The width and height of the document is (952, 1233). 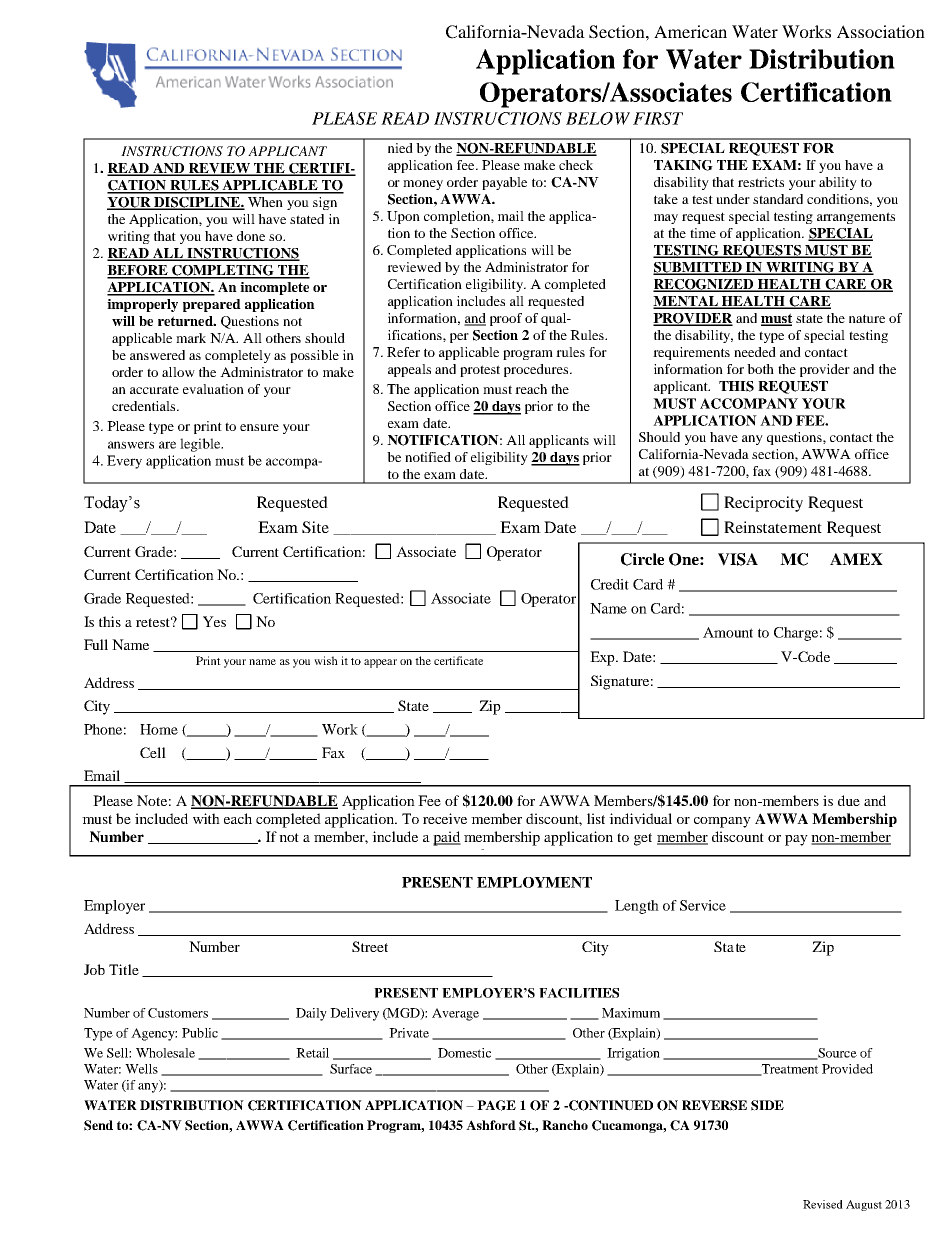 What do you see at coordinates (690, 31) in the document?
I see `American` at bounding box center [690, 31].
